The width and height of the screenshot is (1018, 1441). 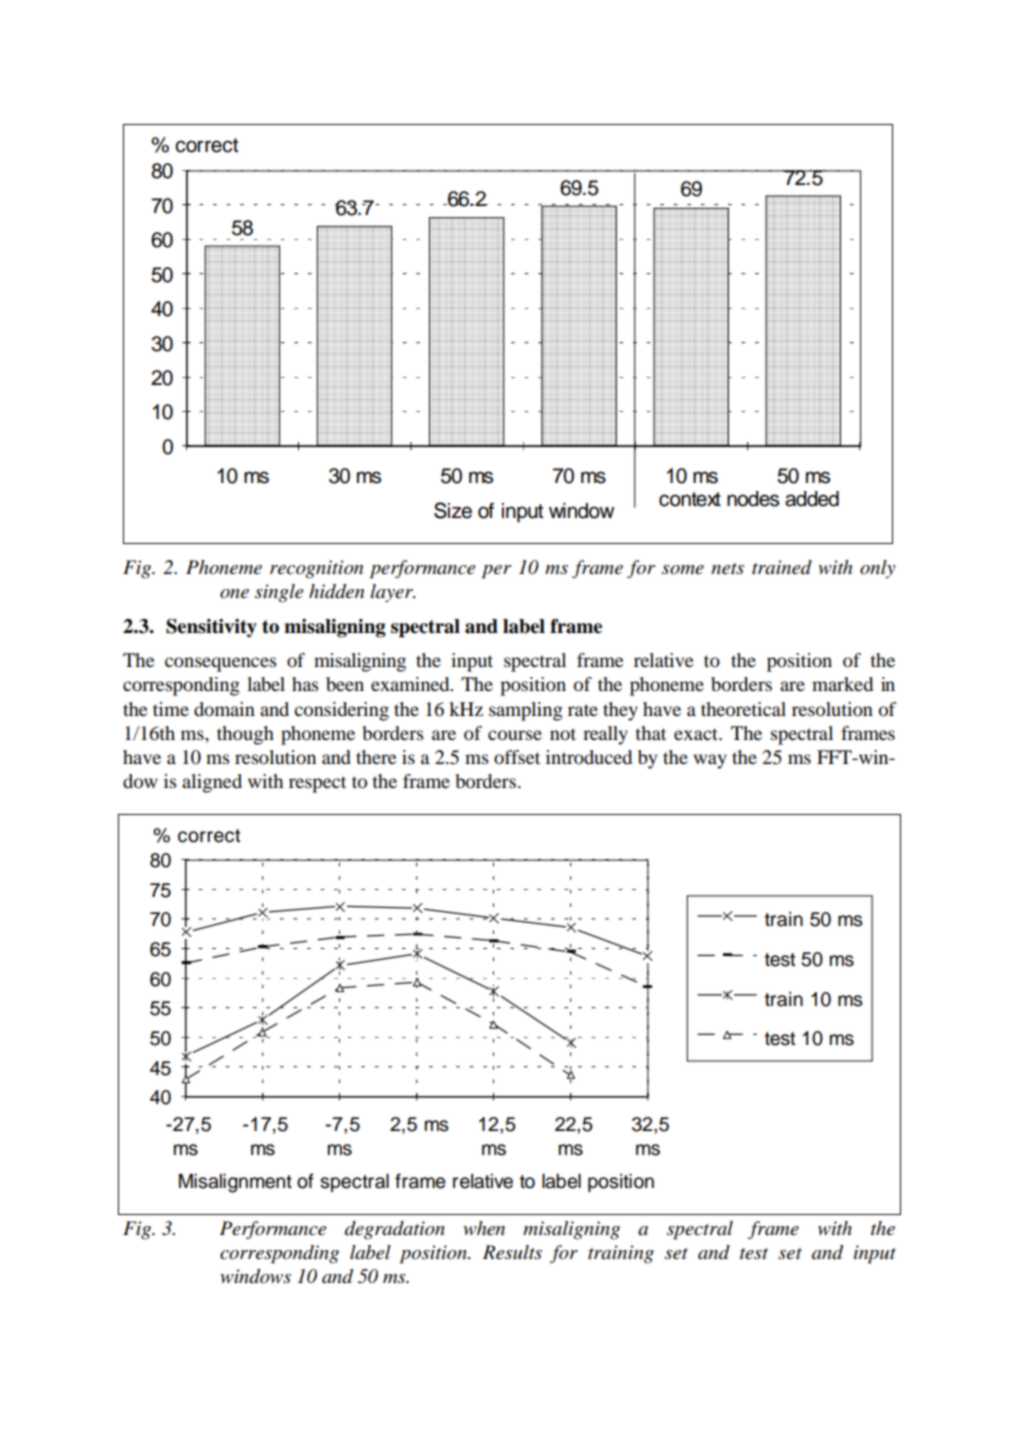 I want to click on aligned, so click(x=212, y=783).
